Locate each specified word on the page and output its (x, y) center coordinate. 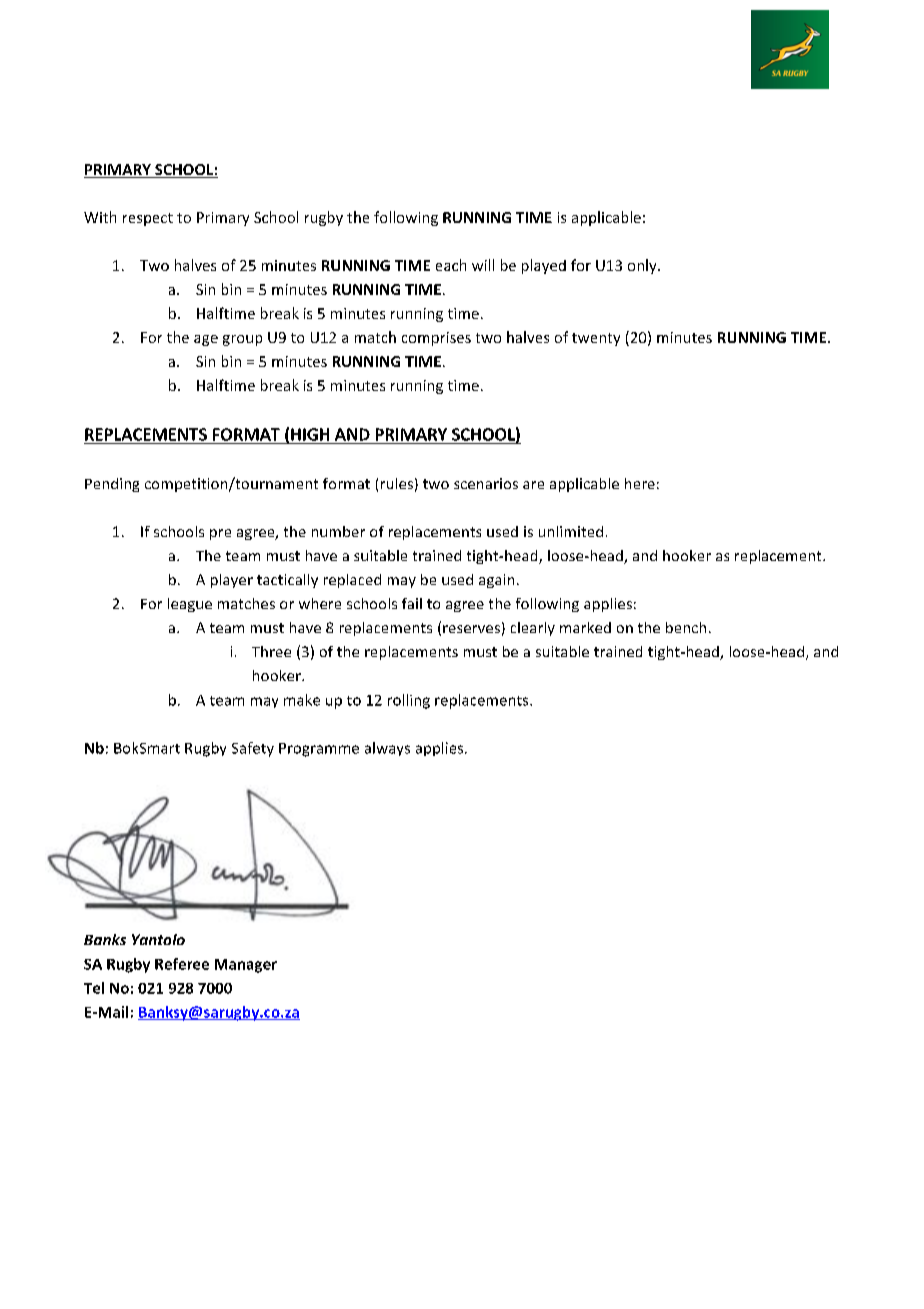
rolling (409, 701)
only (643, 266)
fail (412, 603)
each (451, 265)
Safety (253, 749)
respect (148, 219)
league (190, 605)
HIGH (310, 434)
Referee (182, 964)
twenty (596, 339)
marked (585, 627)
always (387, 749)
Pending (112, 485)
